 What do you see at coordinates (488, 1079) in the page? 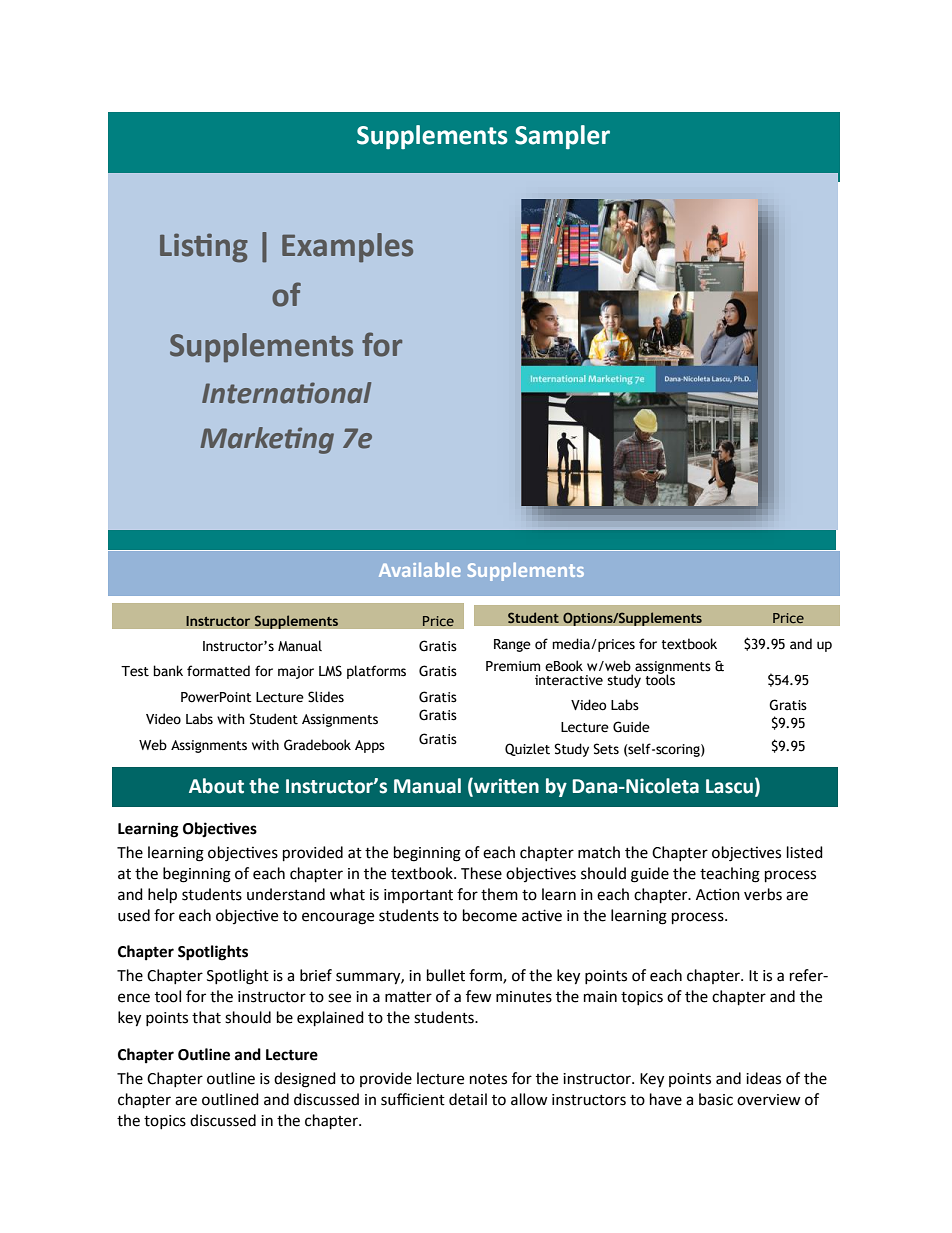
I see `notes` at bounding box center [488, 1079].
